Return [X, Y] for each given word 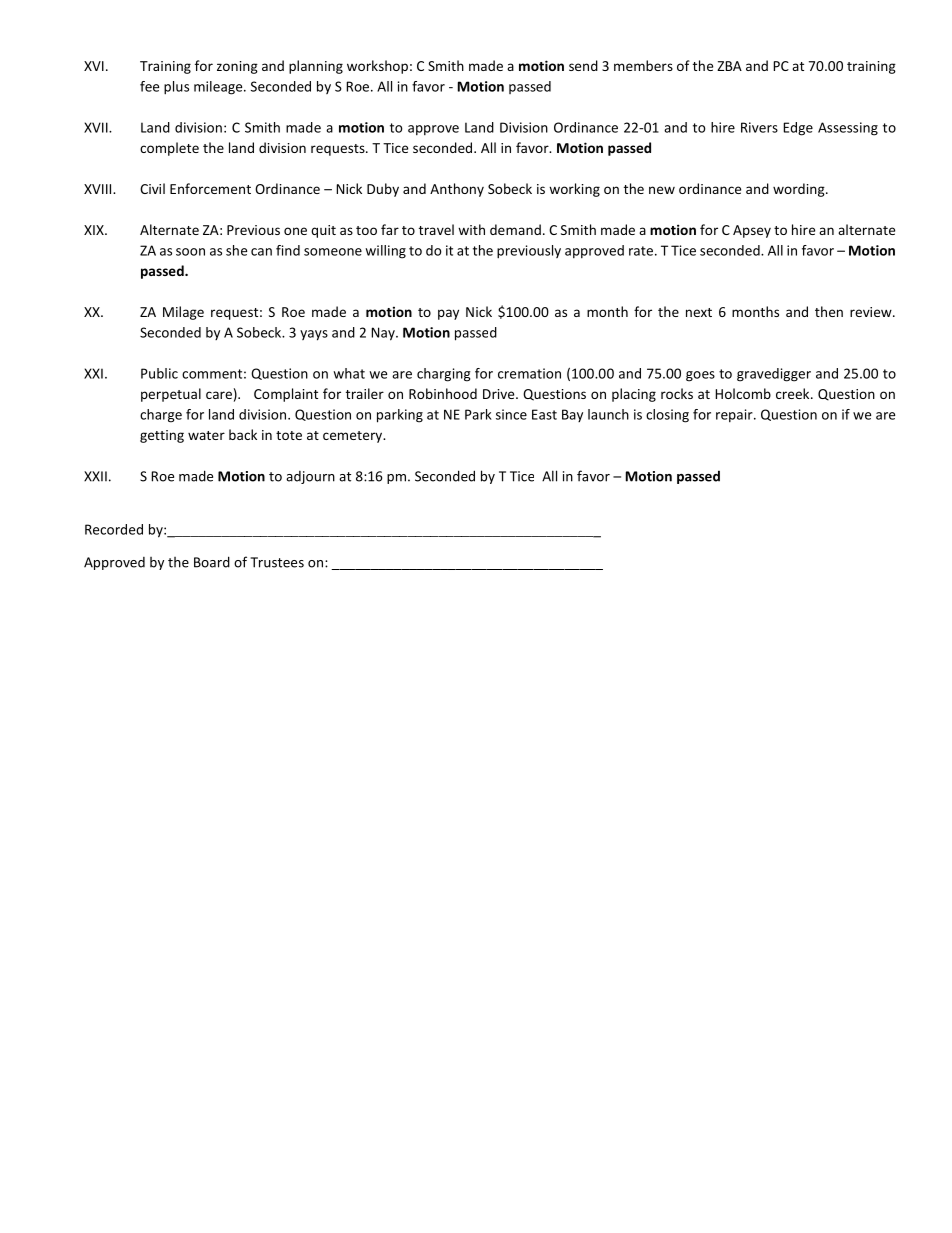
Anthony [457, 190]
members [643, 65]
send [583, 65]
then [829, 311]
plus [176, 88]
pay [448, 314]
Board [212, 562]
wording [800, 190]
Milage [183, 313]
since [511, 414]
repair [735, 415]
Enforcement [210, 188]
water [206, 435]
